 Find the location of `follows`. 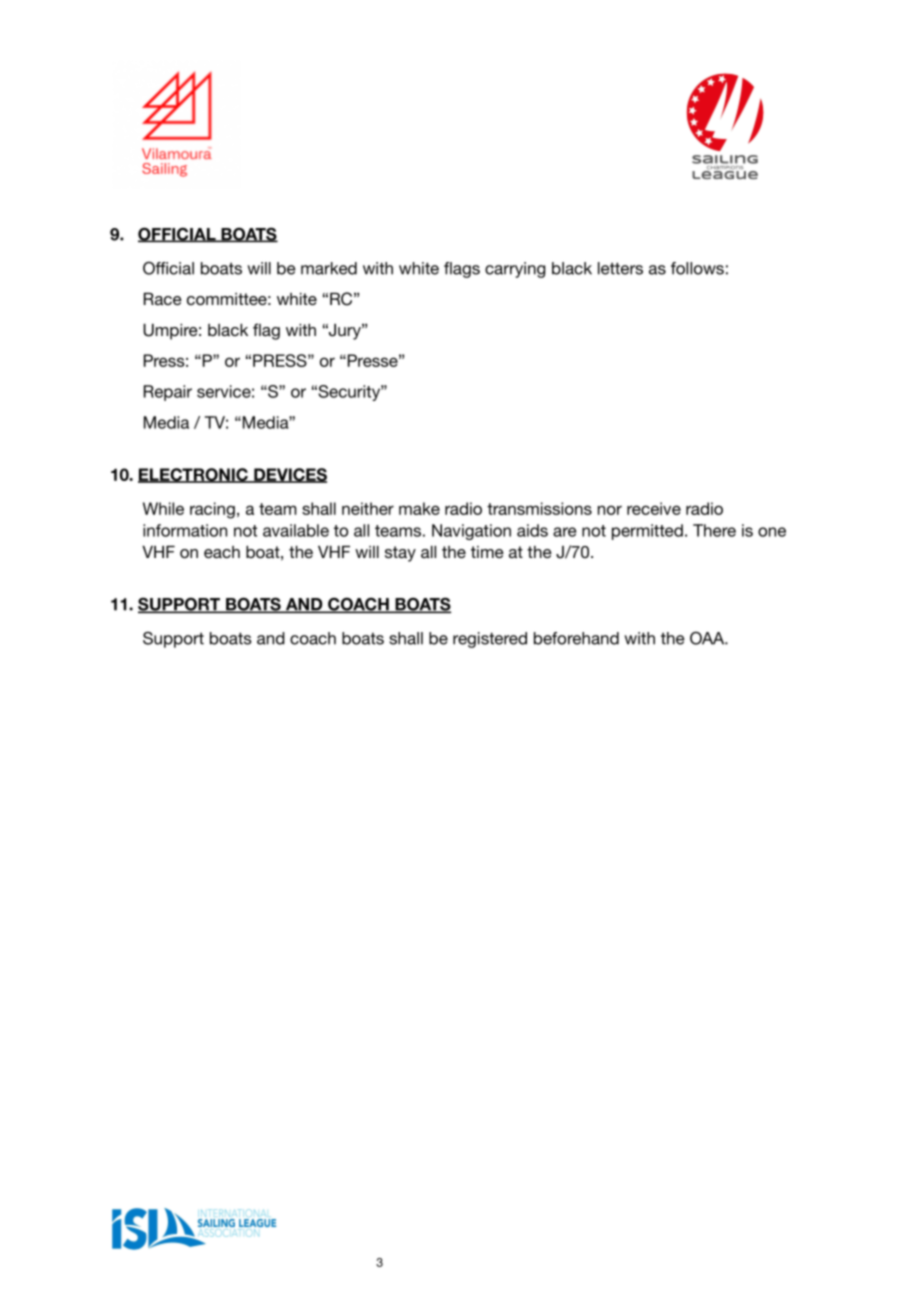

follows is located at coordinates (697, 268).
